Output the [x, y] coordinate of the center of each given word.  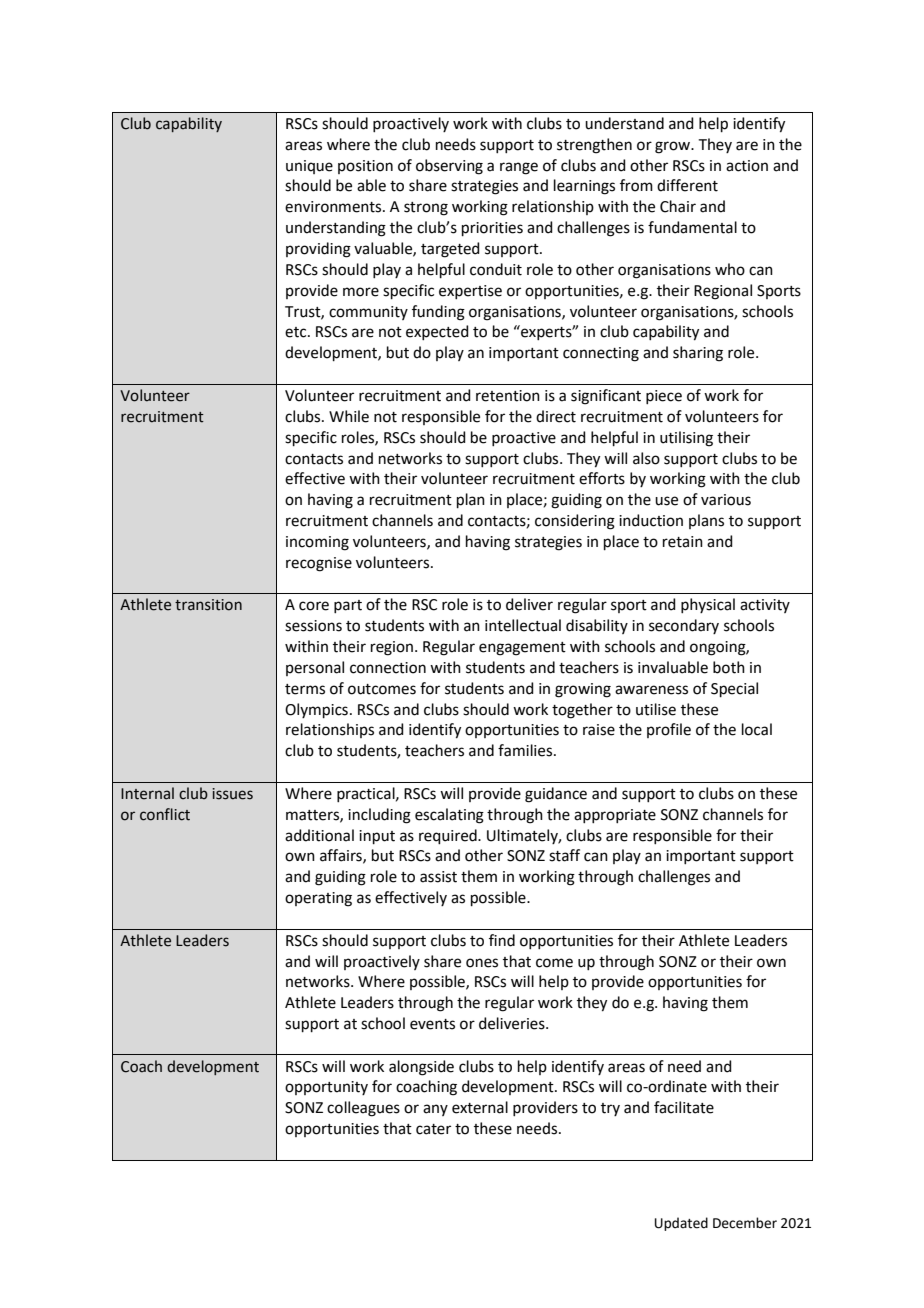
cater [433, 1129]
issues [232, 794]
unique [309, 167]
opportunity [326, 1088]
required [449, 836]
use [666, 501]
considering [575, 522]
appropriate [615, 816]
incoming [317, 543]
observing [449, 167]
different [687, 185]
